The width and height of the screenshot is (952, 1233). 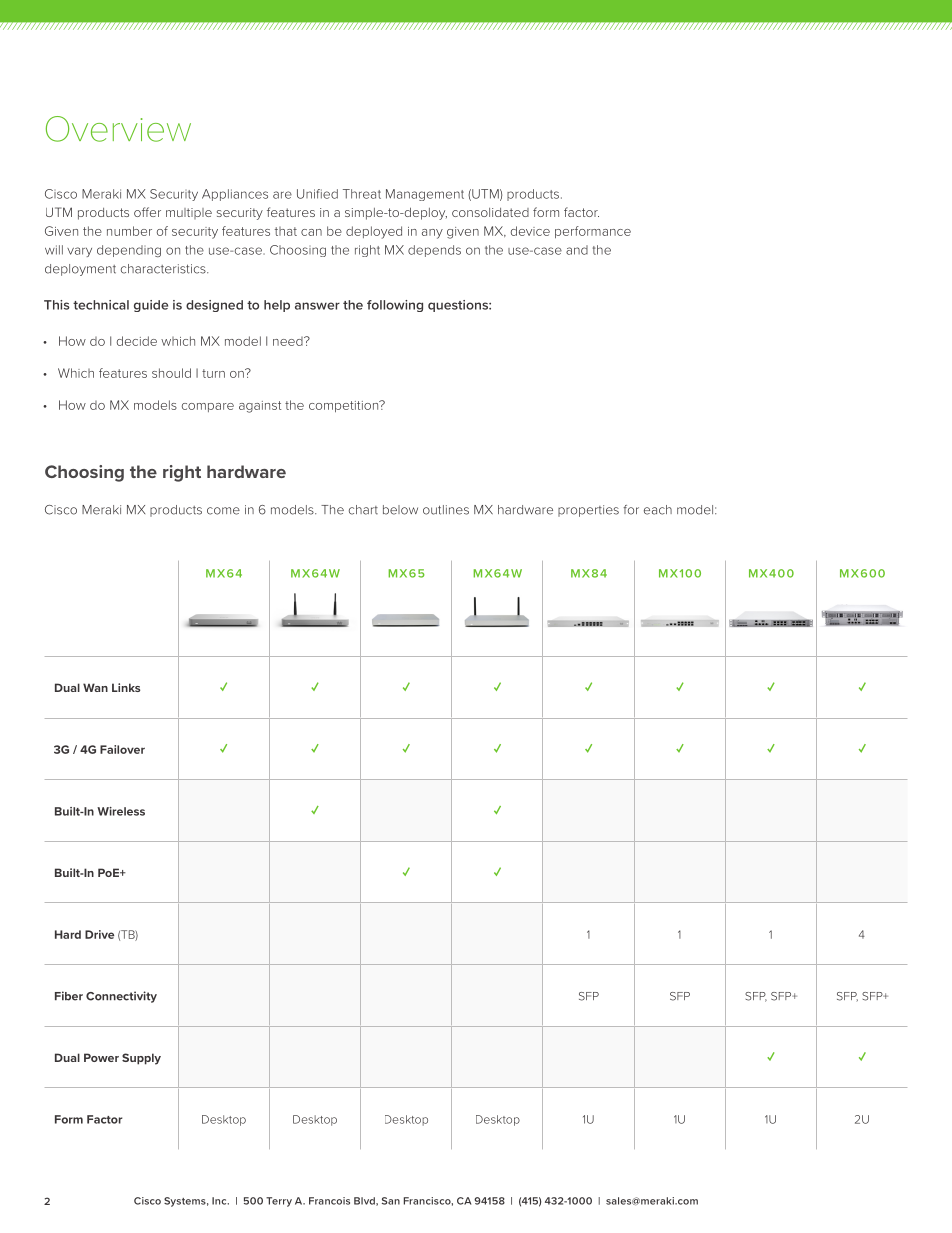 What do you see at coordinates (391, 1201) in the screenshot?
I see `San` at bounding box center [391, 1201].
